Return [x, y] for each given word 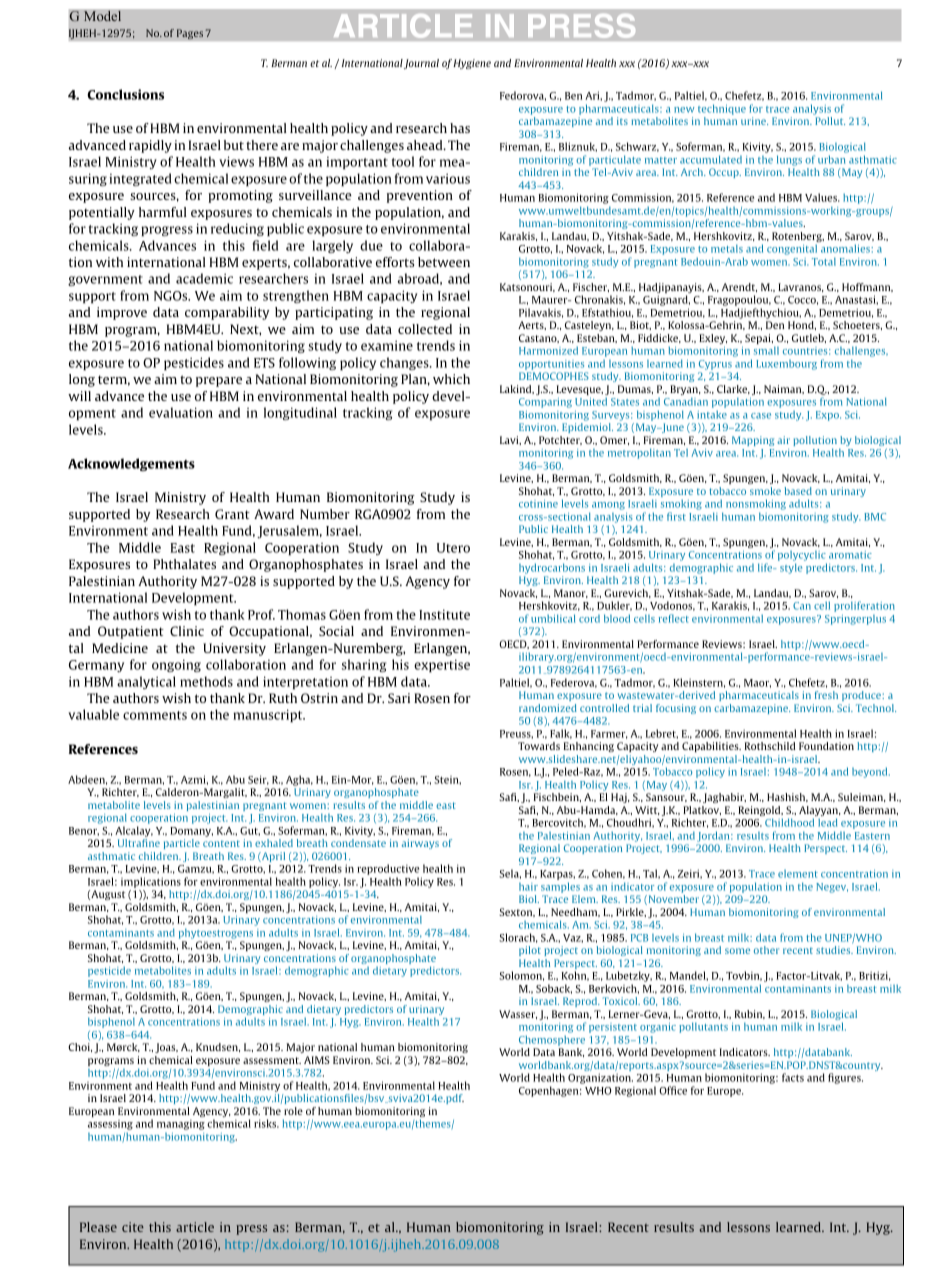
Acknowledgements [131, 464]
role [293, 1111]
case [761, 416]
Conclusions [125, 94]
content [221, 843]
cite [133, 1227]
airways [420, 844]
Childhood [789, 822]
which [451, 379]
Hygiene [472, 64]
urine [754, 121]
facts [793, 1077]
